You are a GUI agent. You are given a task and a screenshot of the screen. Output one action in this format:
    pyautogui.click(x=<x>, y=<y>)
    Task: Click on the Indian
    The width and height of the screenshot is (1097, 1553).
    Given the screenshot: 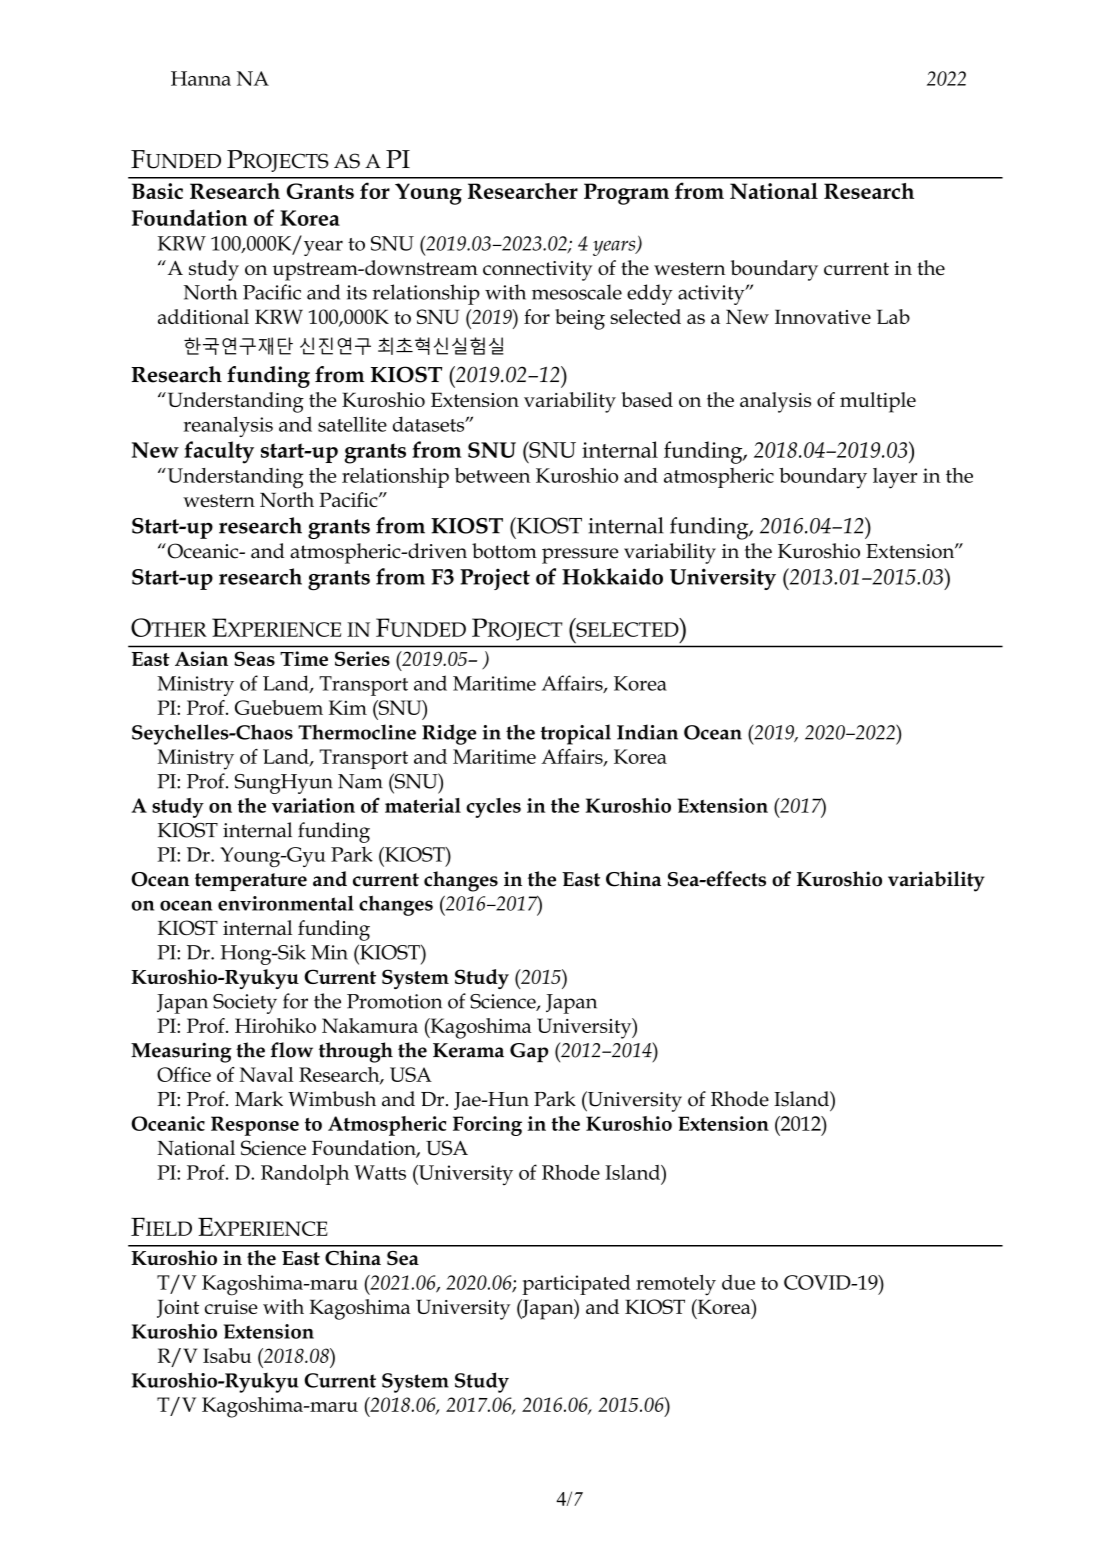 What is the action you would take?
    pyautogui.click(x=647, y=732)
